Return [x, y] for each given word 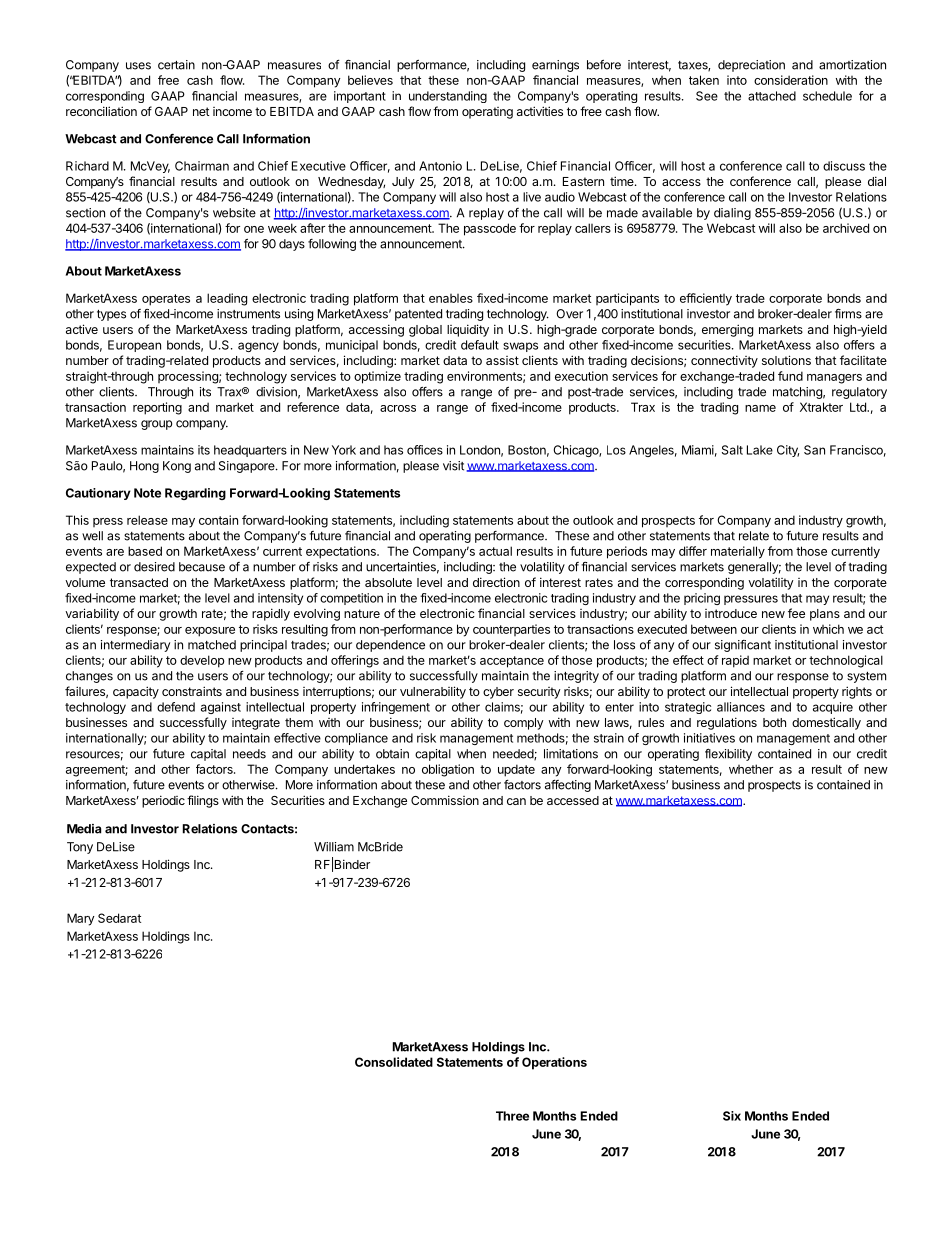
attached [772, 96]
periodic [163, 801]
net [201, 111]
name [760, 408]
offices [425, 450]
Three [512, 1116]
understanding [448, 97]
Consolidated [394, 1062]
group [156, 425]
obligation [448, 770]
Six [732, 1116]
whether [751, 769]
